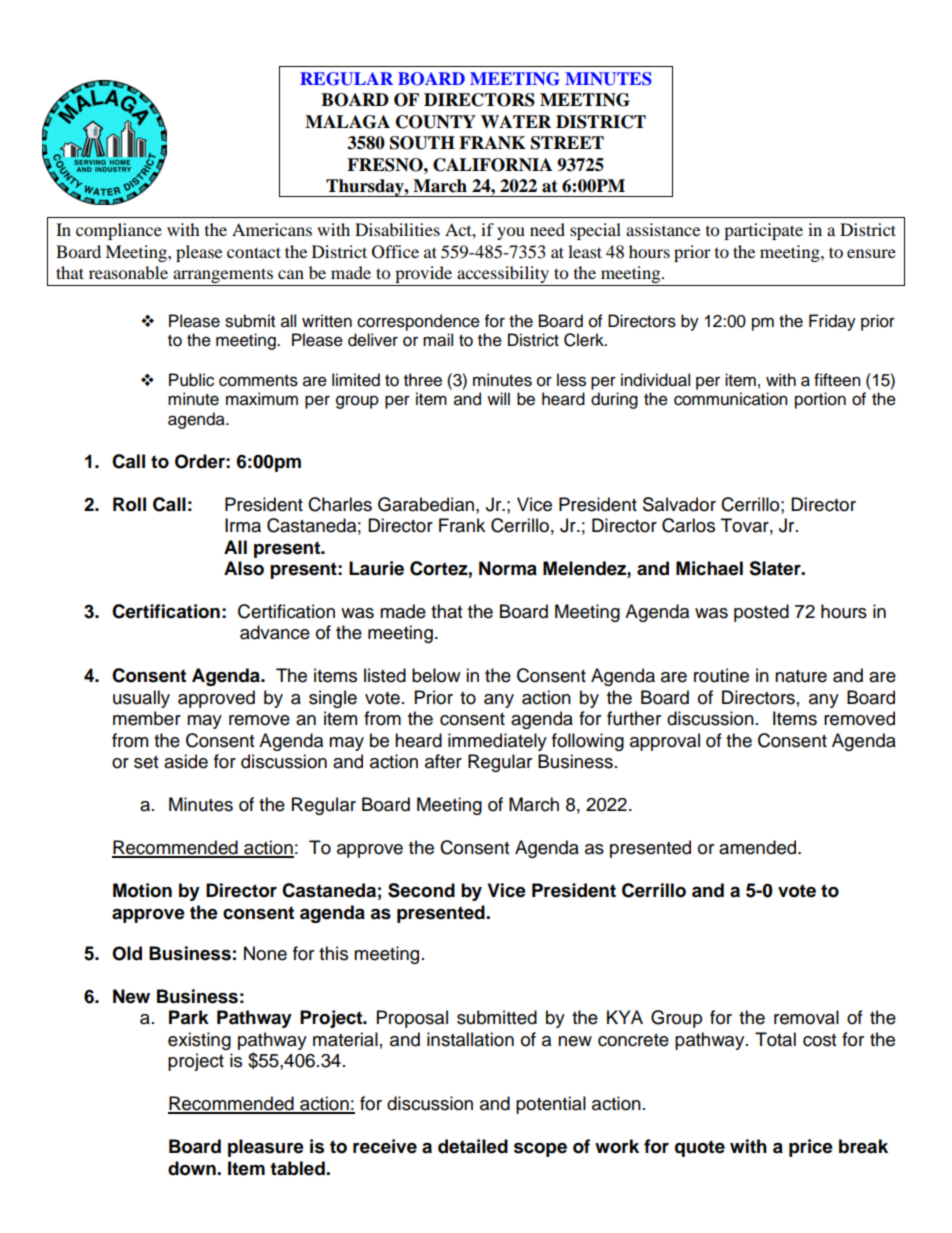  Describe the element at coordinates (421, 890) in the document. I see `Second` at that location.
